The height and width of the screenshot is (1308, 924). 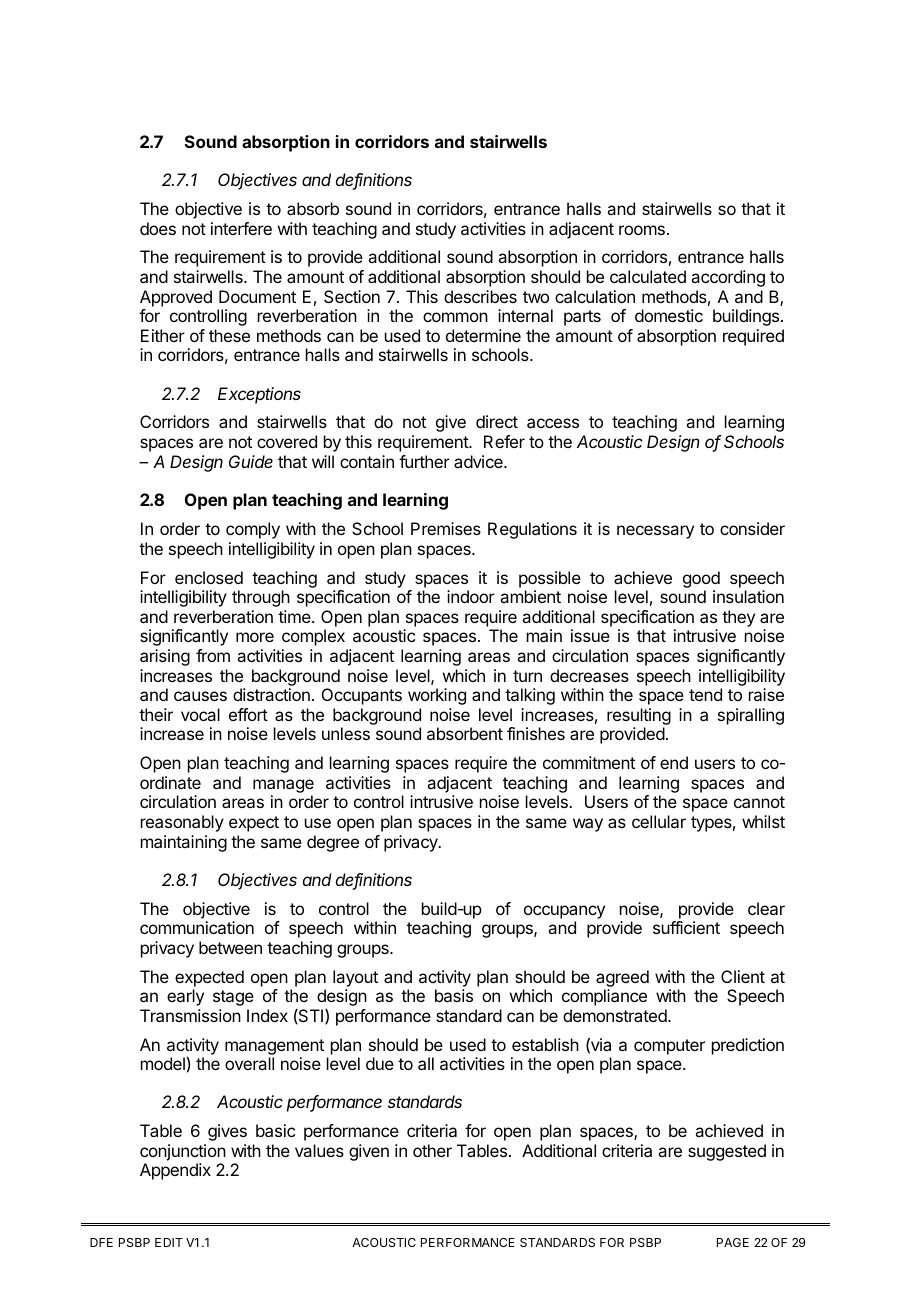 What do you see at coordinates (209, 577) in the screenshot?
I see `enclosed` at bounding box center [209, 577].
